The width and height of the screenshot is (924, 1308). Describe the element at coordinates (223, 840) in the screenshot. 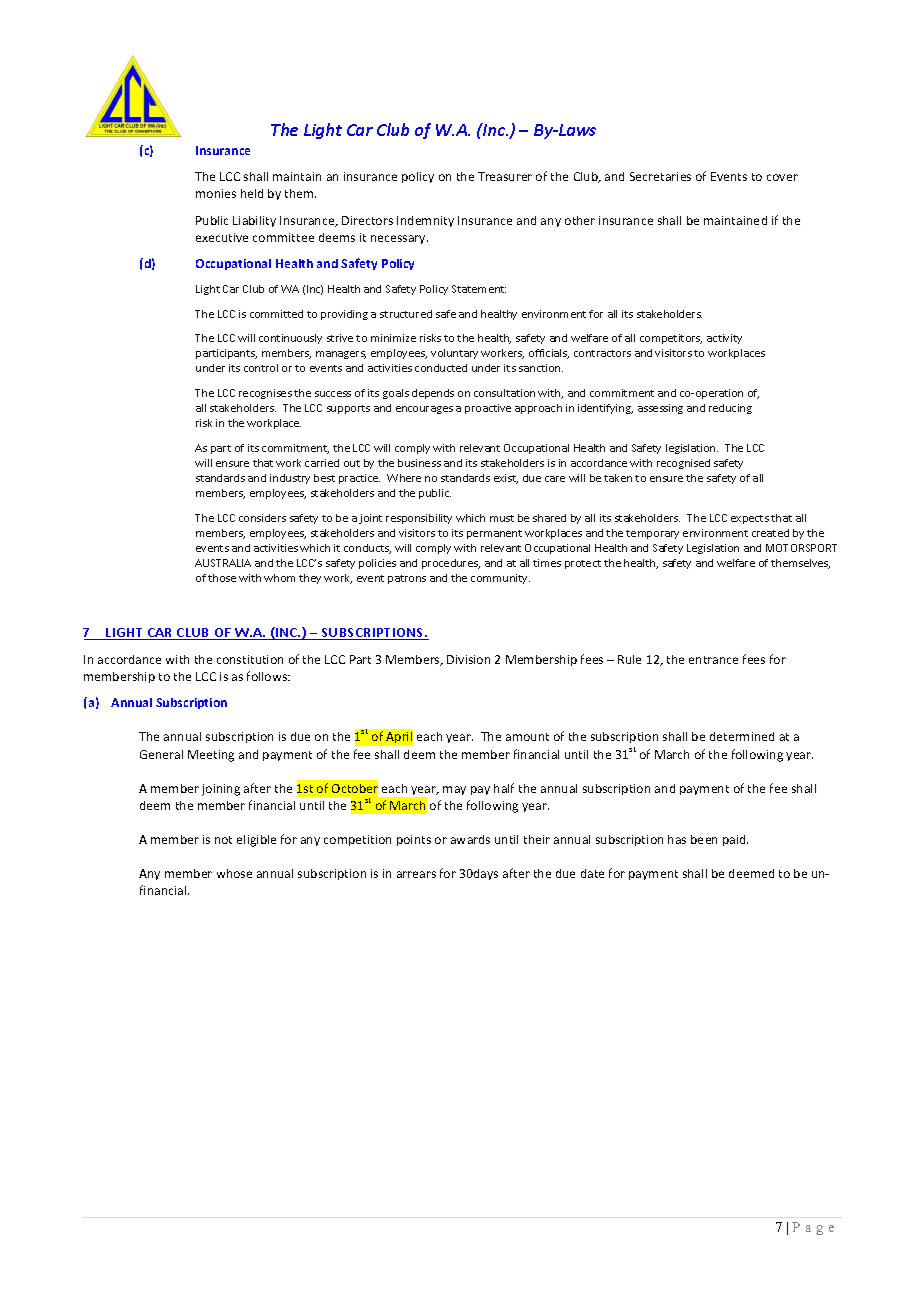

I see `not` at that location.
